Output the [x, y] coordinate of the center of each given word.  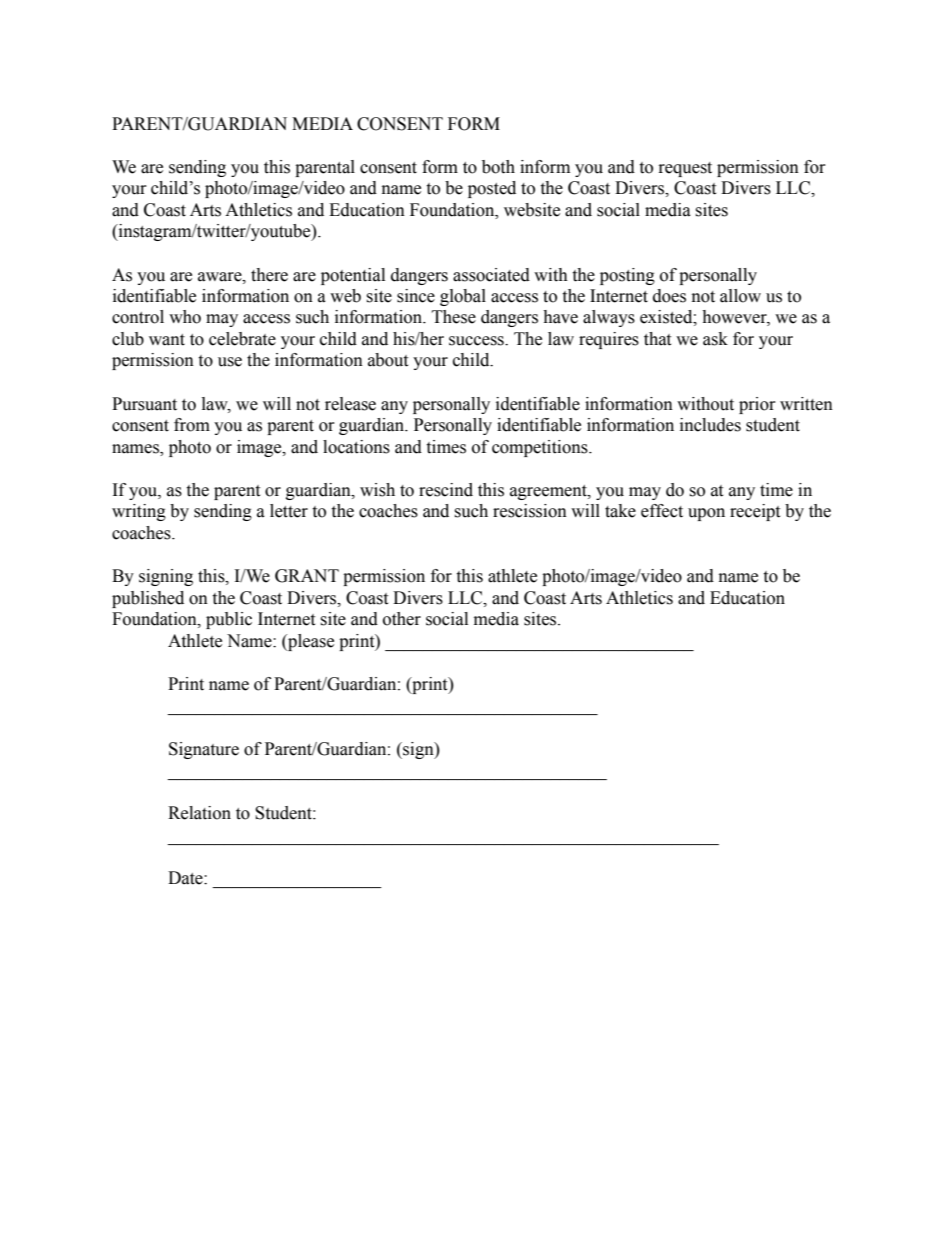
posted [492, 189]
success [477, 341]
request [685, 169]
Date [186, 878]
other [402, 619]
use [230, 362]
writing [139, 512]
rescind [446, 490]
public [229, 620]
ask [715, 339]
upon [706, 514]
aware [221, 277]
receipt [755, 512]
